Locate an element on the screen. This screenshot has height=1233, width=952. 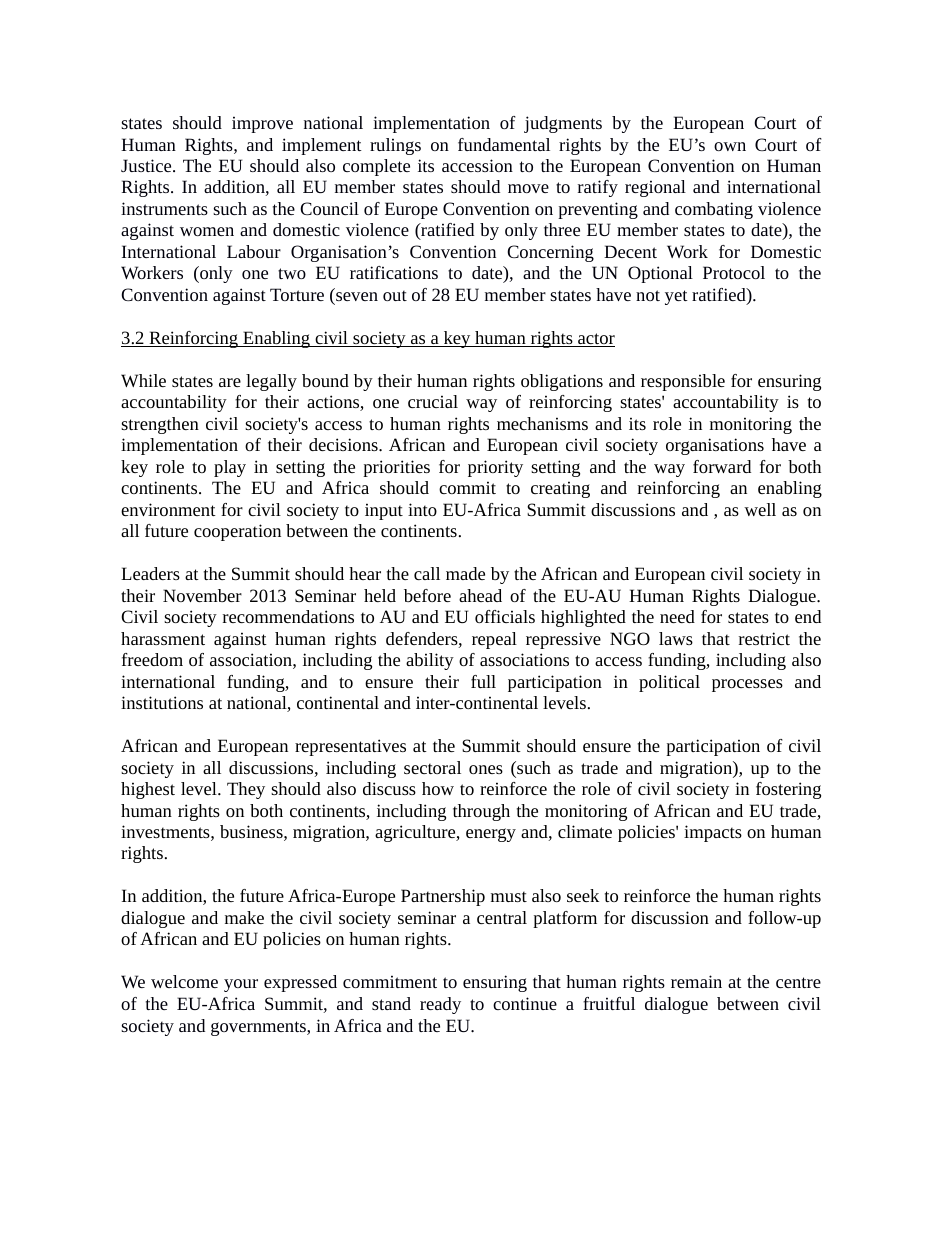
own is located at coordinates (730, 146).
